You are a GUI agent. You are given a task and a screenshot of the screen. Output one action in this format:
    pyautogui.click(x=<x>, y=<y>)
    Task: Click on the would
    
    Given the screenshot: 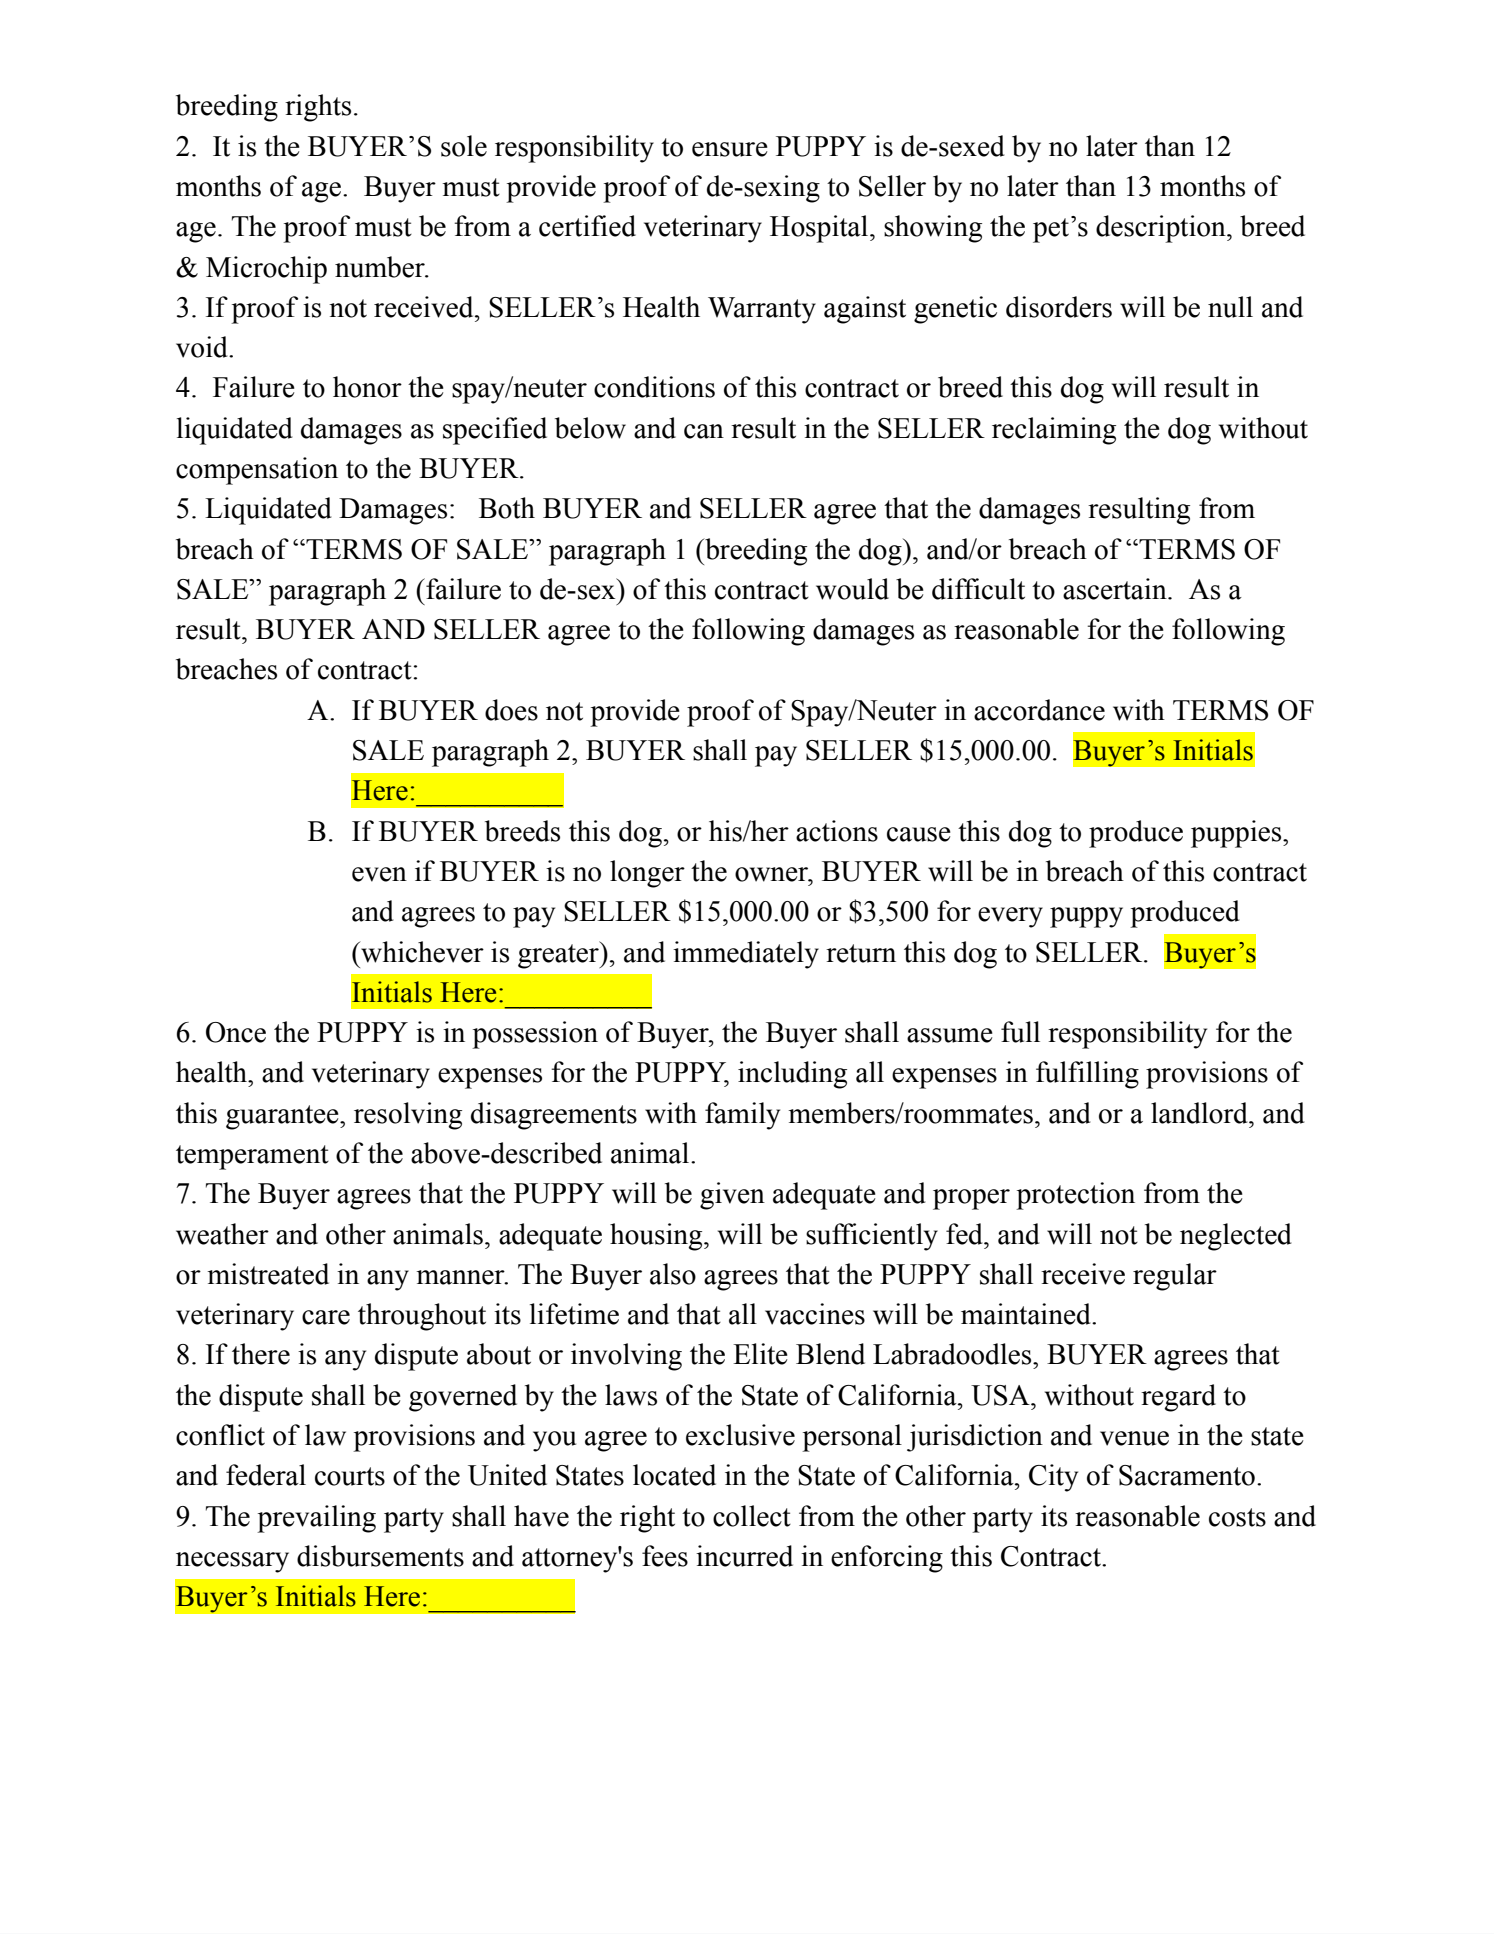 What is the action you would take?
    pyautogui.click(x=852, y=589)
